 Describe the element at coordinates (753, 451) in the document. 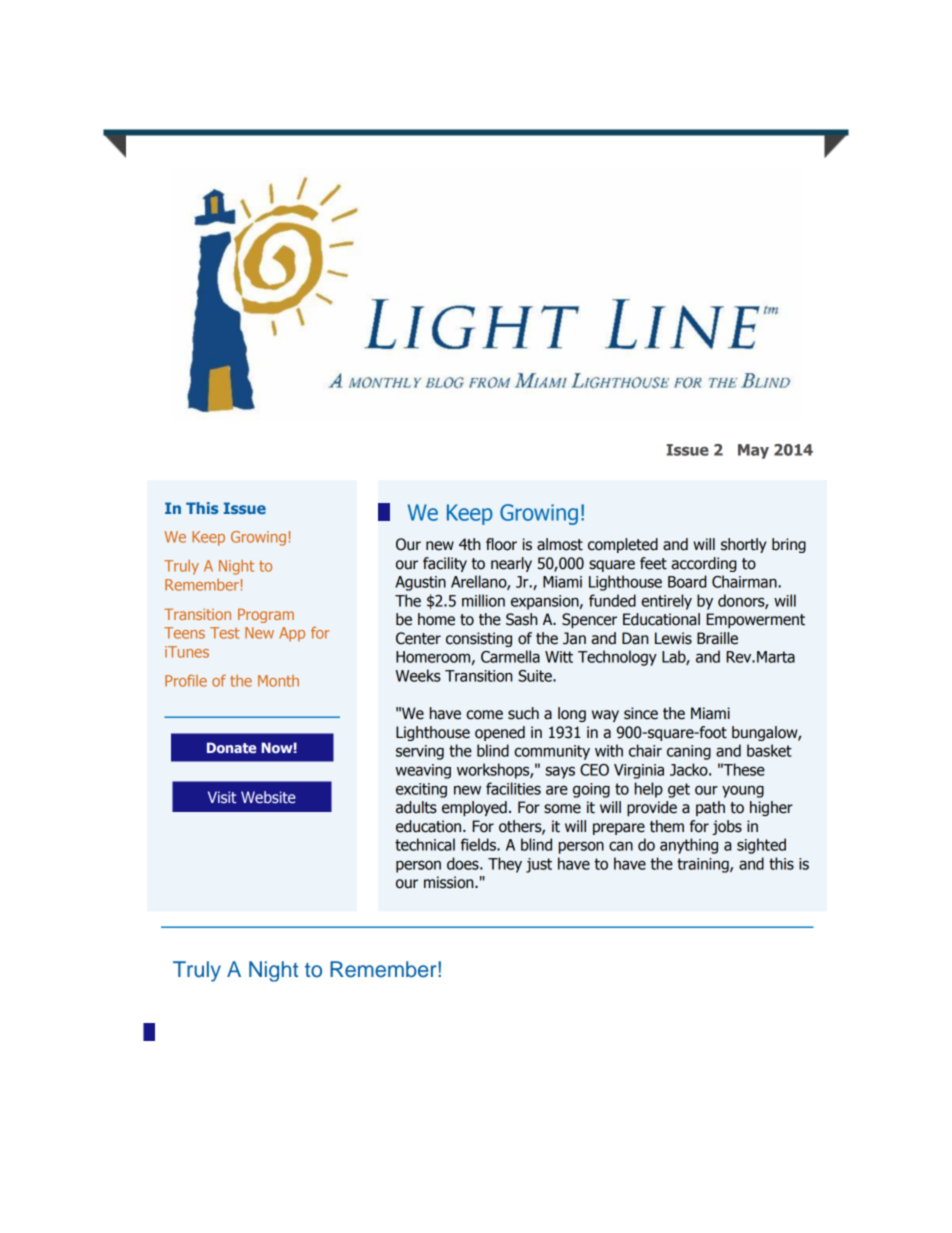

I see `May` at that location.
